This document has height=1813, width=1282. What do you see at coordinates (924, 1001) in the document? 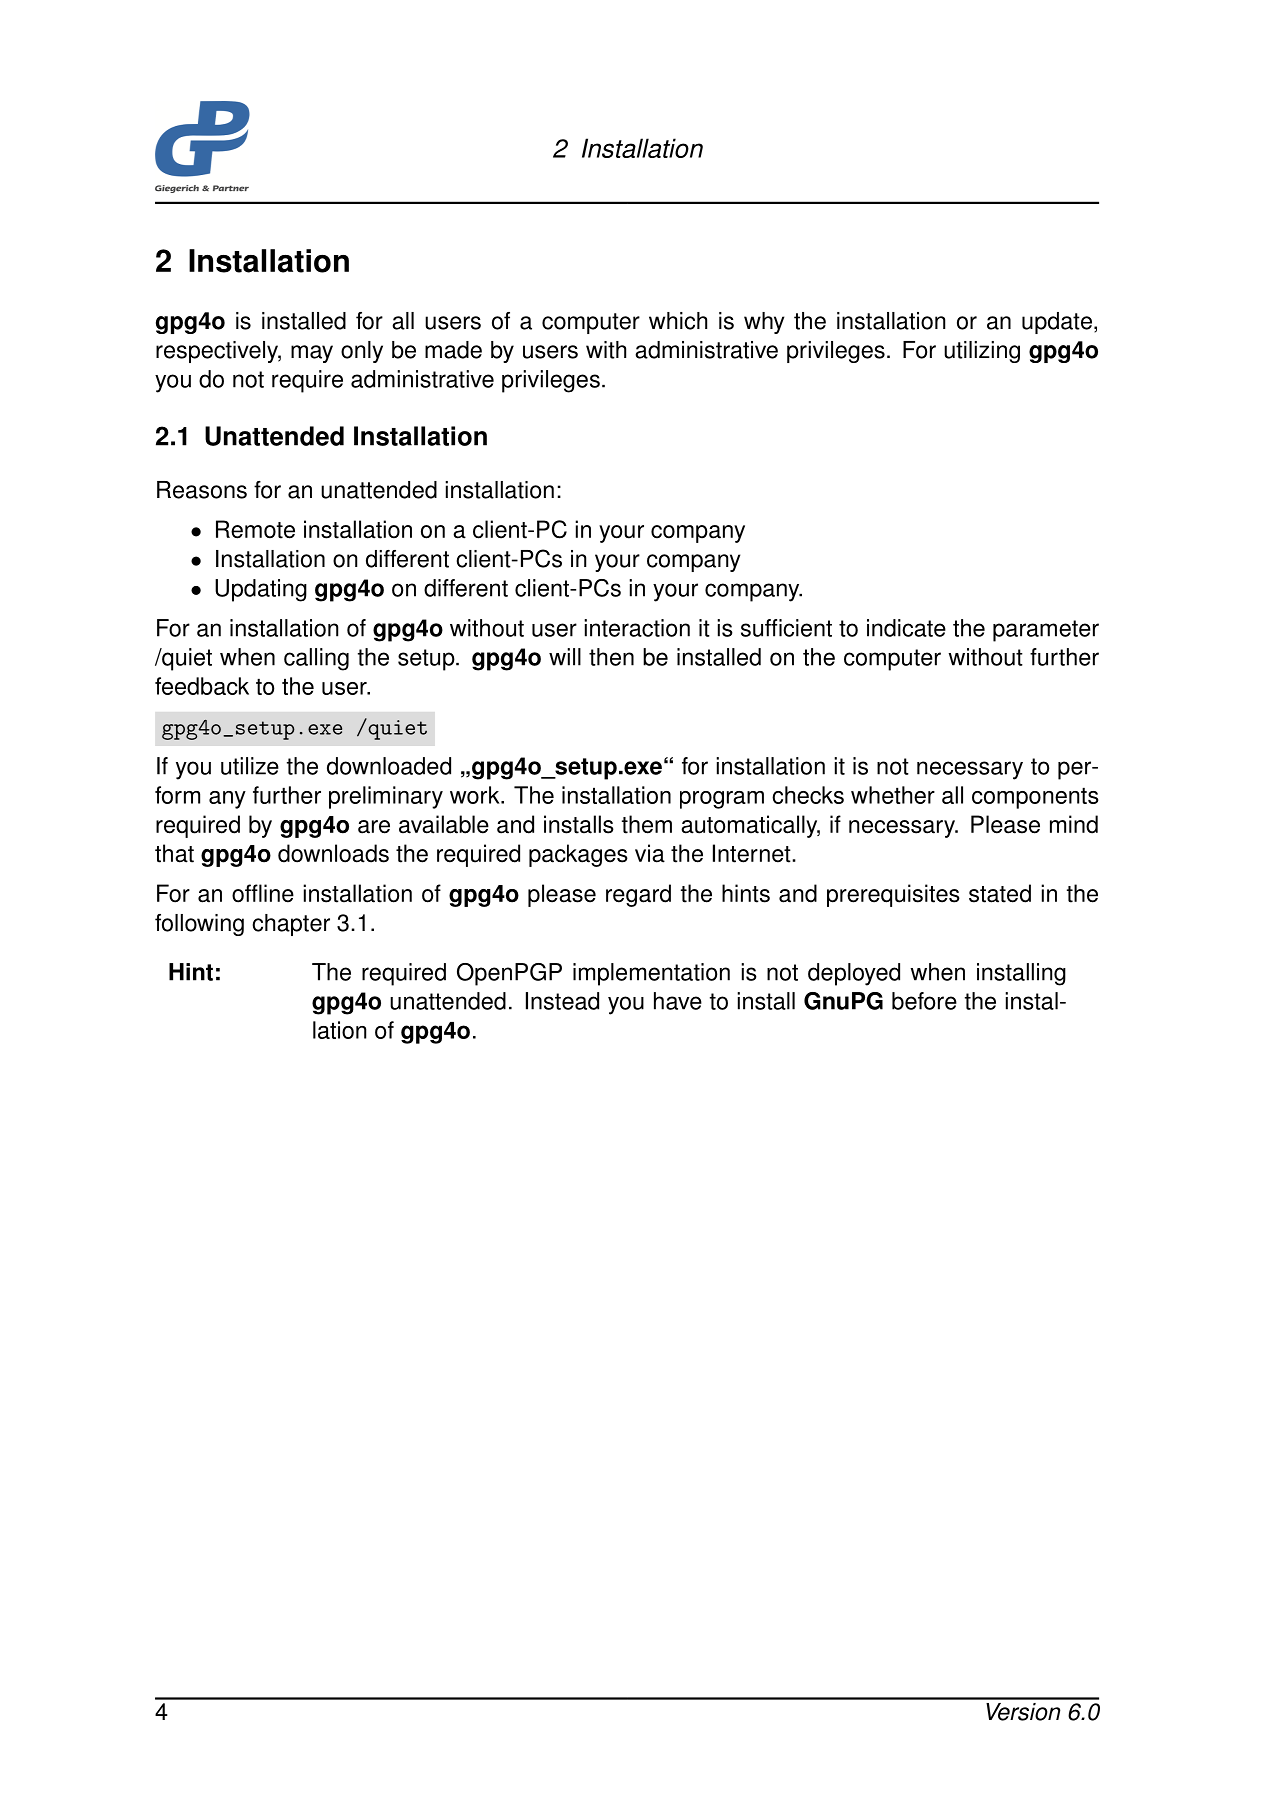
I see `before` at bounding box center [924, 1001].
